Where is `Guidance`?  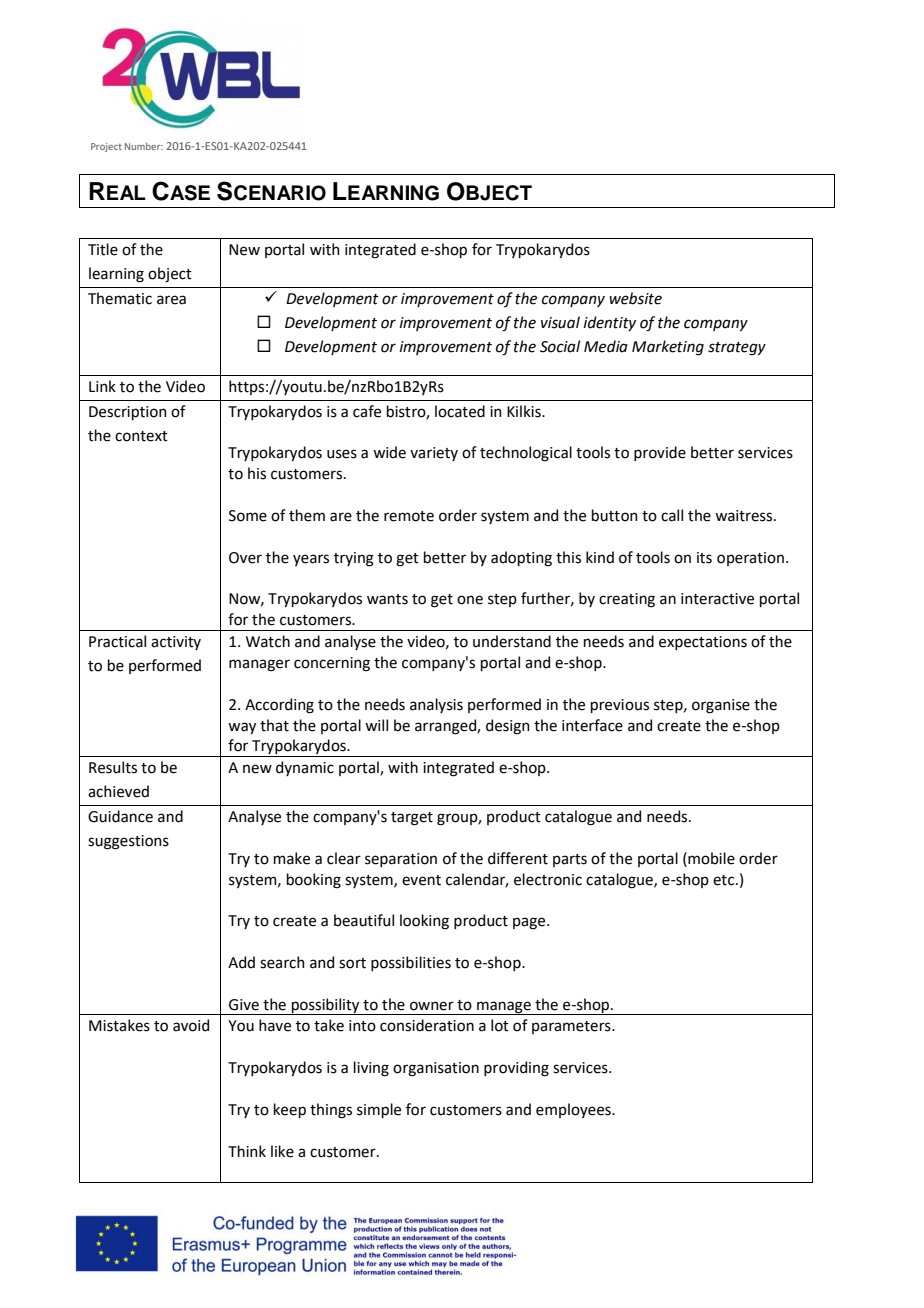 Guidance is located at coordinates (120, 816).
